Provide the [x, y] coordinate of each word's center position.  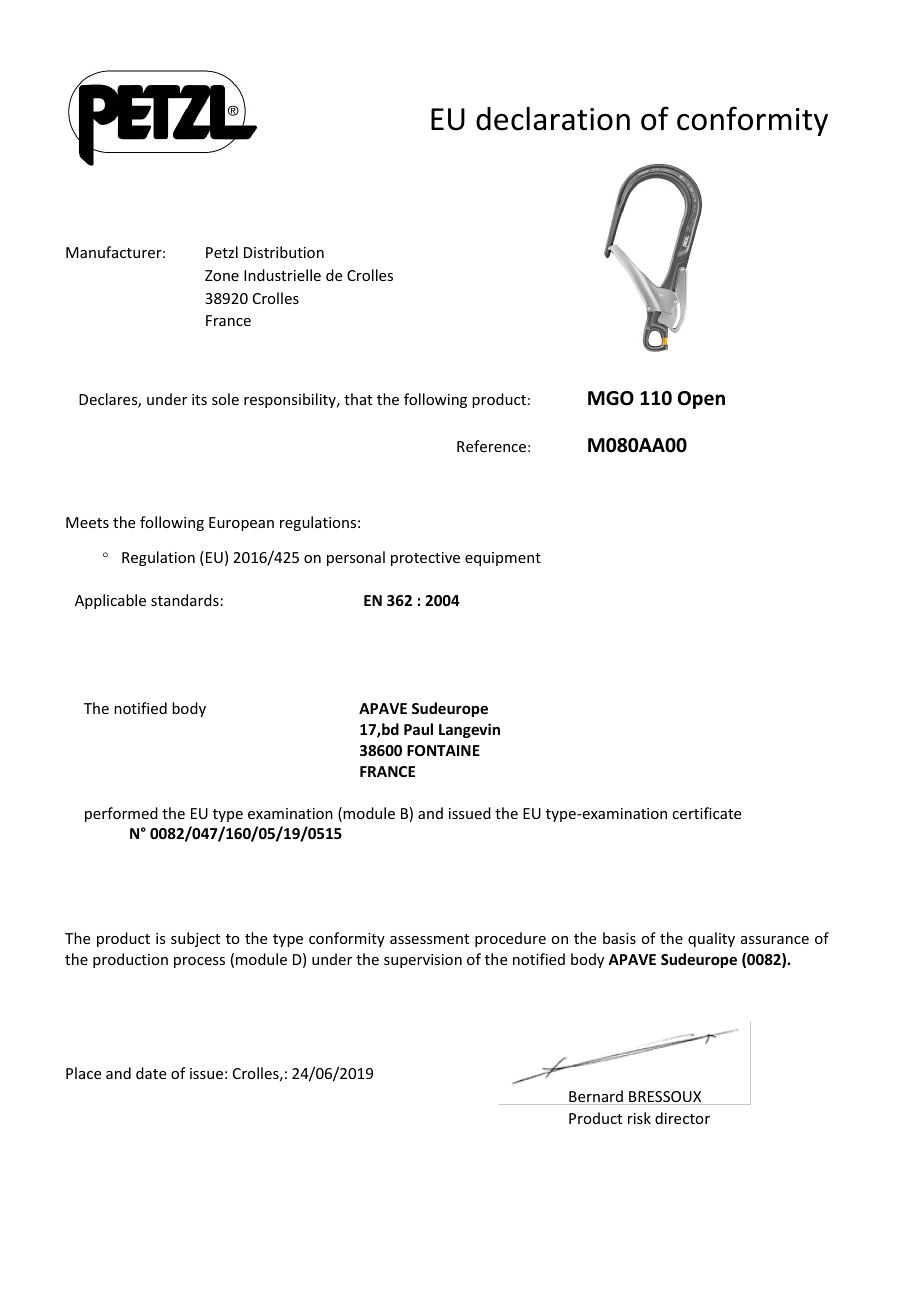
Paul [418, 729]
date [151, 1073]
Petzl [222, 252]
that [358, 399]
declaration [553, 119]
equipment [503, 559]
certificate [706, 813]
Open [701, 400]
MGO [611, 398]
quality [711, 939]
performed [121, 814]
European [241, 524]
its [199, 399]
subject [195, 939]
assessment [429, 939]
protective [425, 559]
